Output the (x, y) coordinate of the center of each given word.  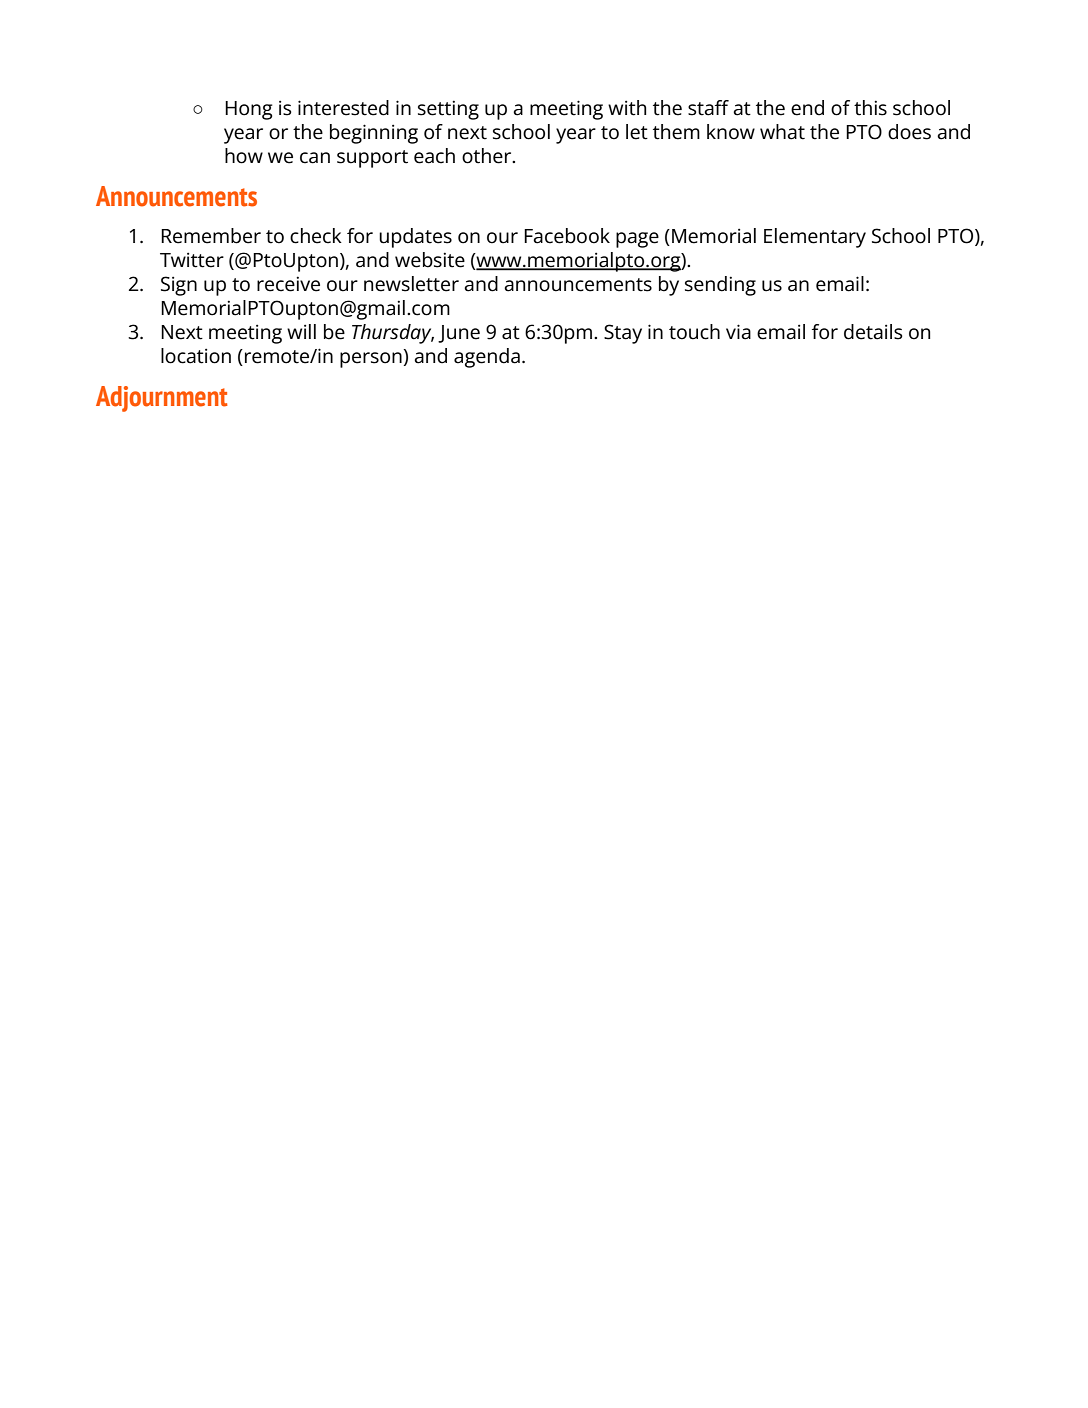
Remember (211, 236)
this (870, 108)
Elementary (815, 238)
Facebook (567, 236)
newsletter (411, 284)
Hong (249, 110)
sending (720, 286)
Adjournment (162, 399)
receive (288, 284)
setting (448, 110)
